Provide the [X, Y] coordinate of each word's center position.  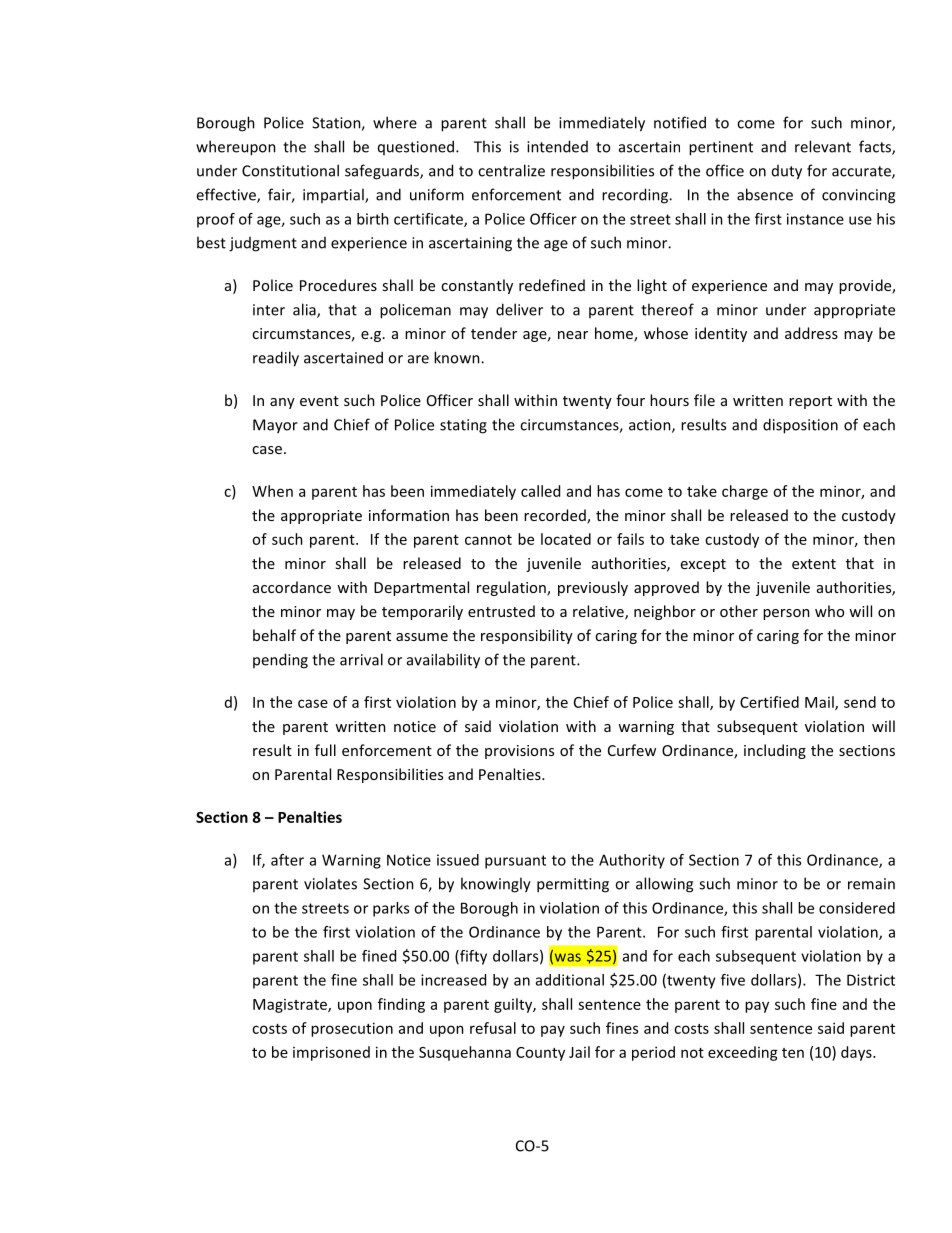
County [540, 1054]
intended [557, 146]
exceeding [743, 1053]
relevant [823, 146]
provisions [519, 752]
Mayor [275, 426]
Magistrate [291, 1006]
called [540, 491]
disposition [800, 426]
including [775, 751]
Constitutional [290, 170]
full [325, 750]
